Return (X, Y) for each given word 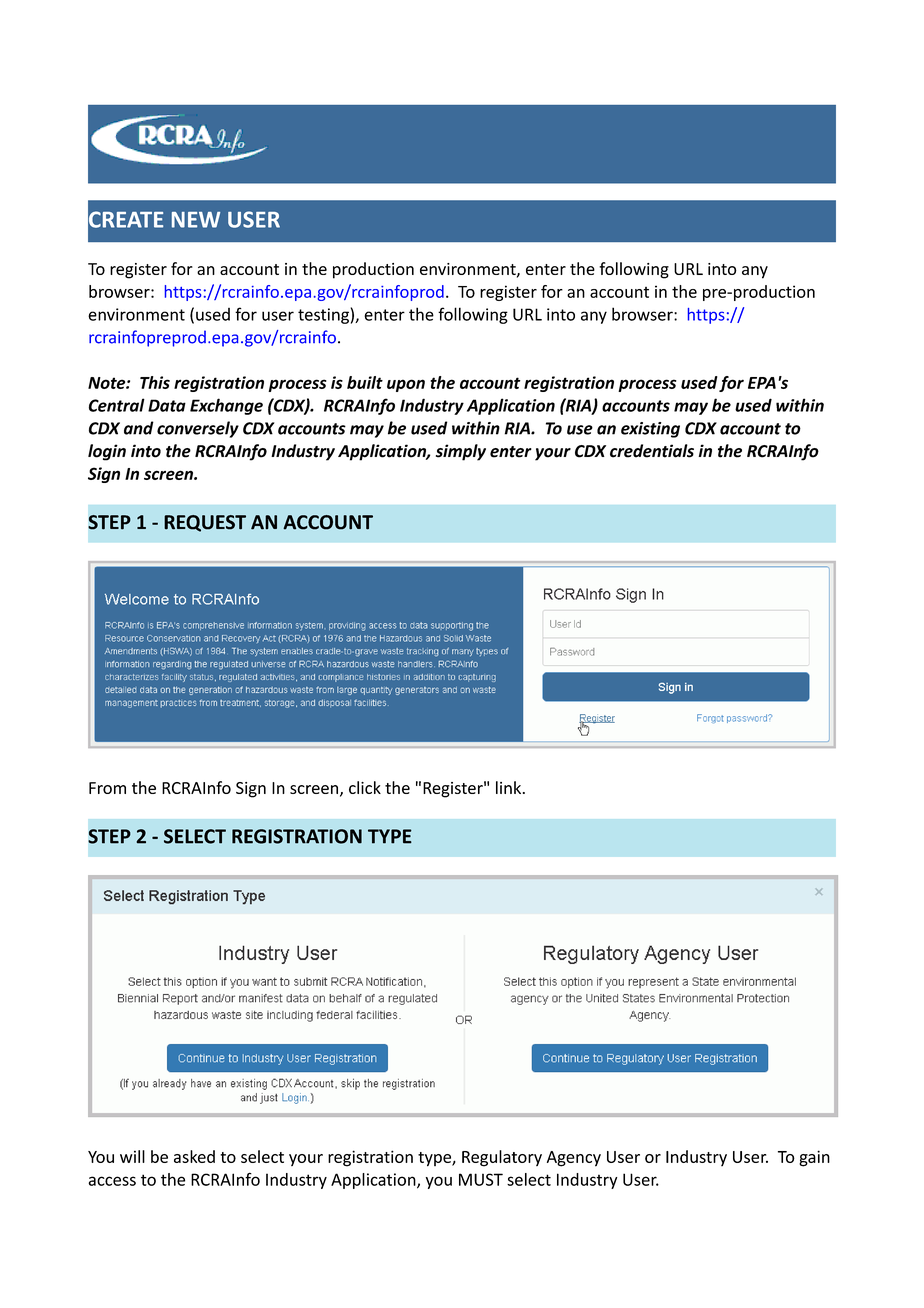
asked (194, 1156)
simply (461, 452)
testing (323, 316)
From (107, 788)
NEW (196, 220)
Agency (574, 1159)
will (132, 1156)
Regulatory (502, 1158)
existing (650, 430)
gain (814, 1158)
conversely (198, 429)
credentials (652, 451)
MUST (481, 1179)
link (510, 787)
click (365, 787)
